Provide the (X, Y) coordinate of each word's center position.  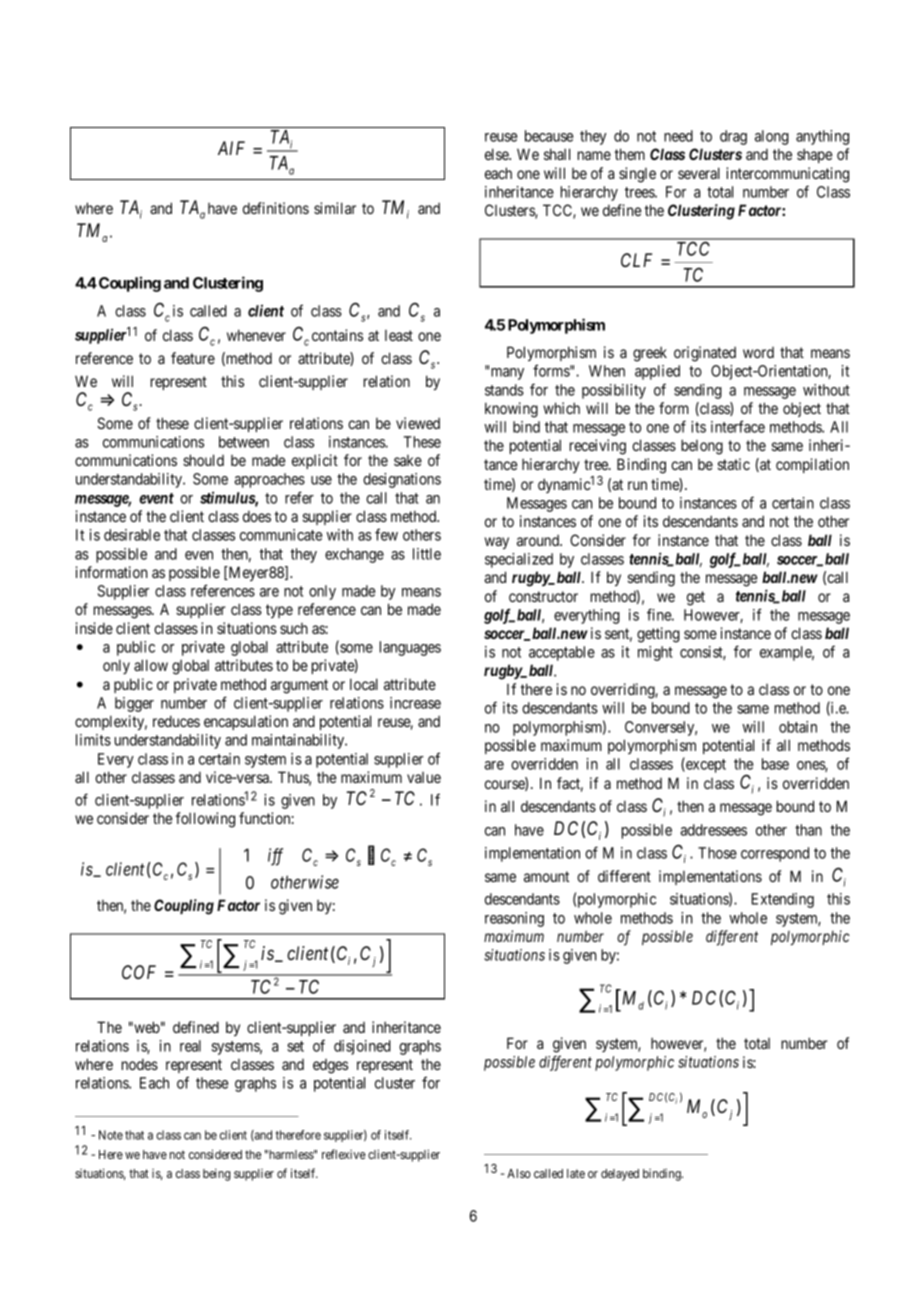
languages (410, 648)
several (699, 173)
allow (151, 665)
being (217, 1174)
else (497, 154)
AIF (231, 148)
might (655, 653)
